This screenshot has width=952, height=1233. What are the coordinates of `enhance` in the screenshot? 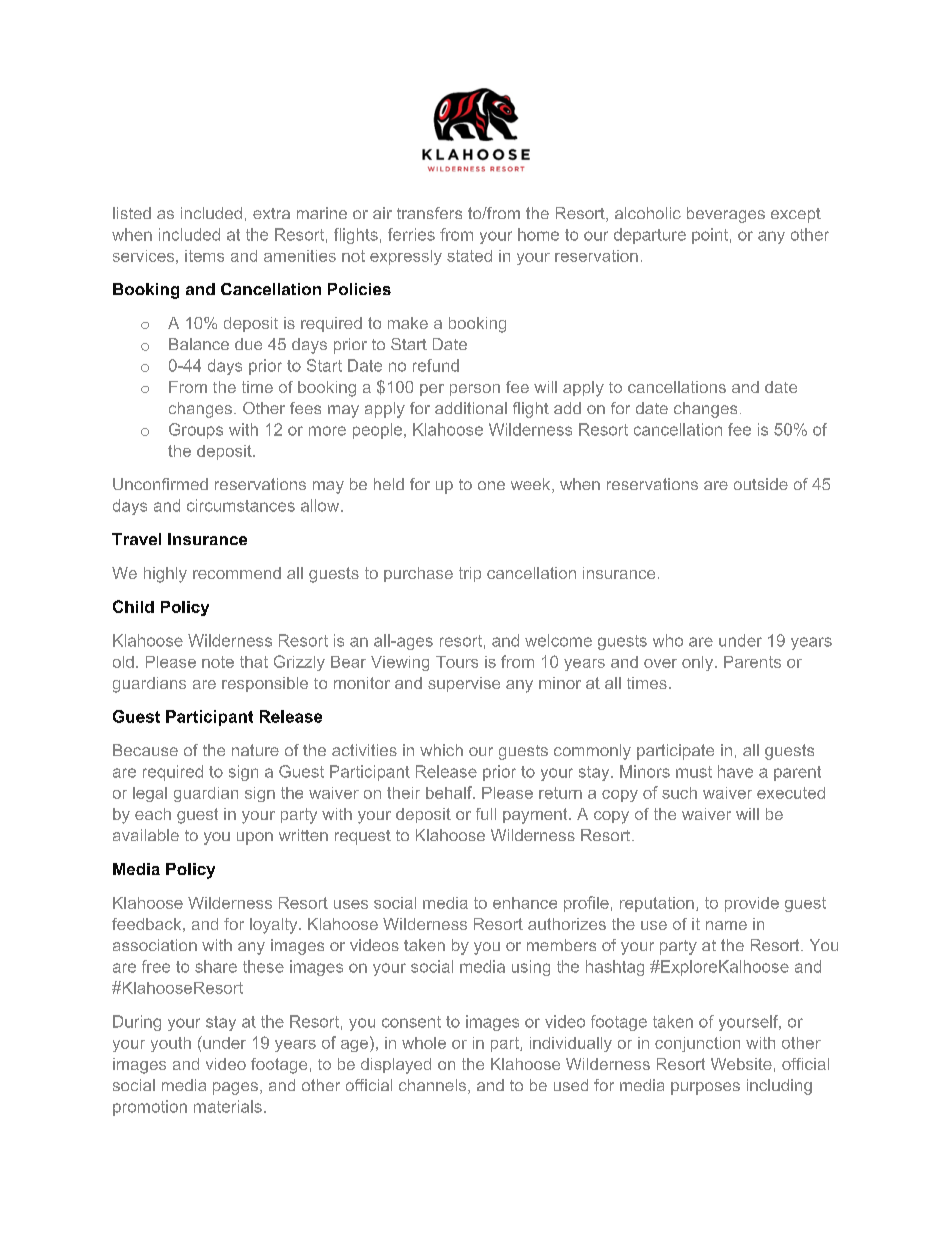 It's located at (525, 903).
